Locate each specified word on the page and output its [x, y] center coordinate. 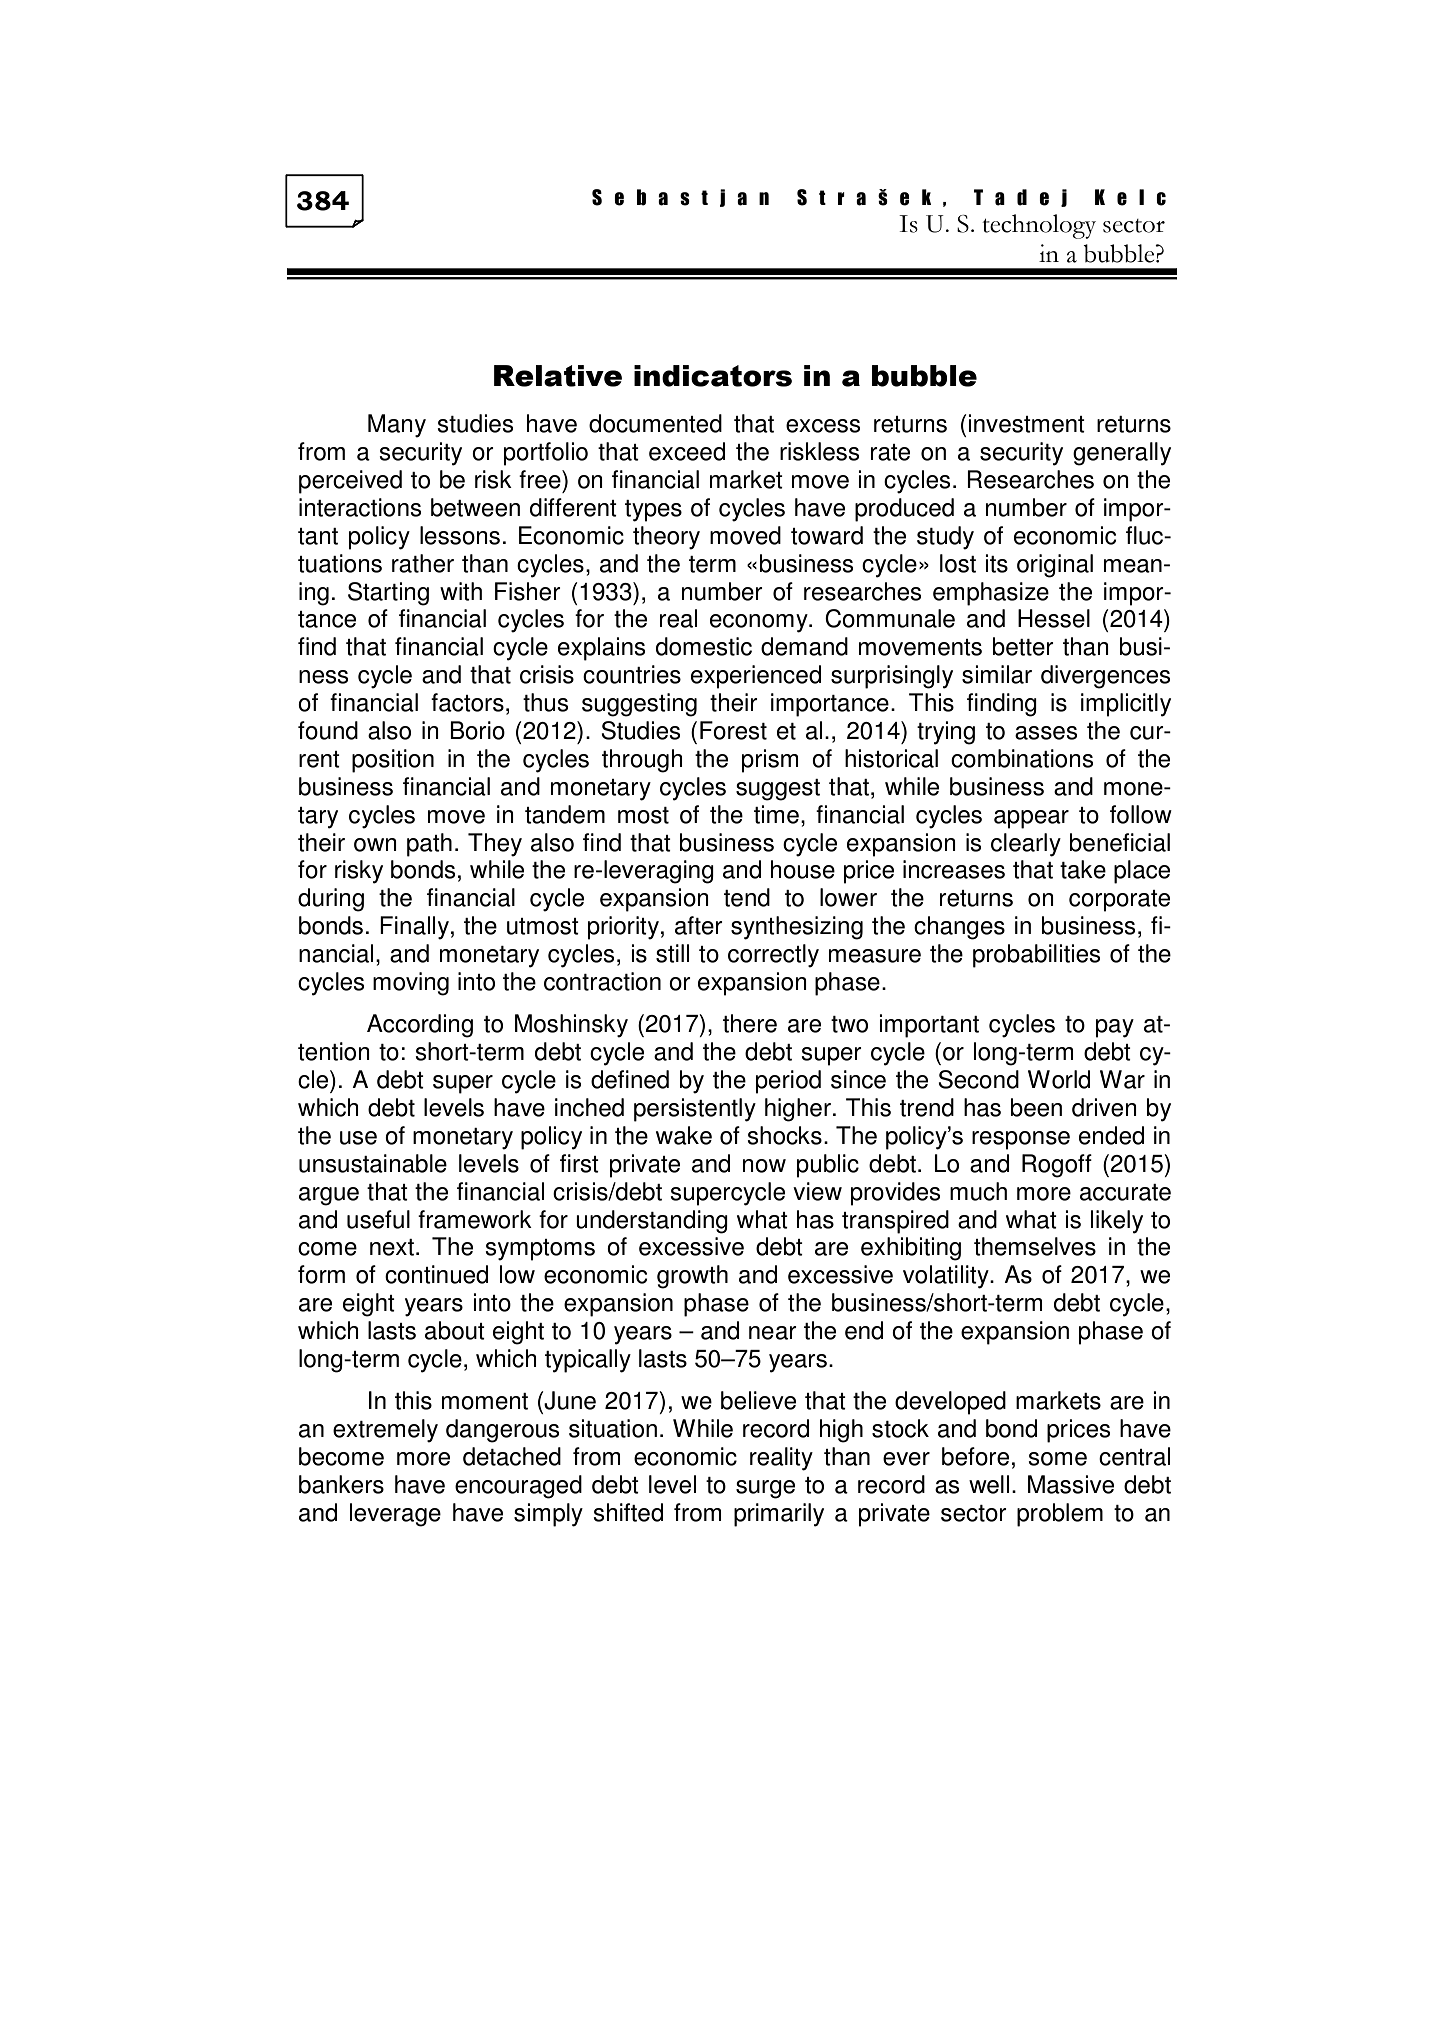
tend [747, 897]
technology [1039, 226]
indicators [713, 376]
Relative [558, 376]
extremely [385, 1431]
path [429, 845]
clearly [1026, 845]
